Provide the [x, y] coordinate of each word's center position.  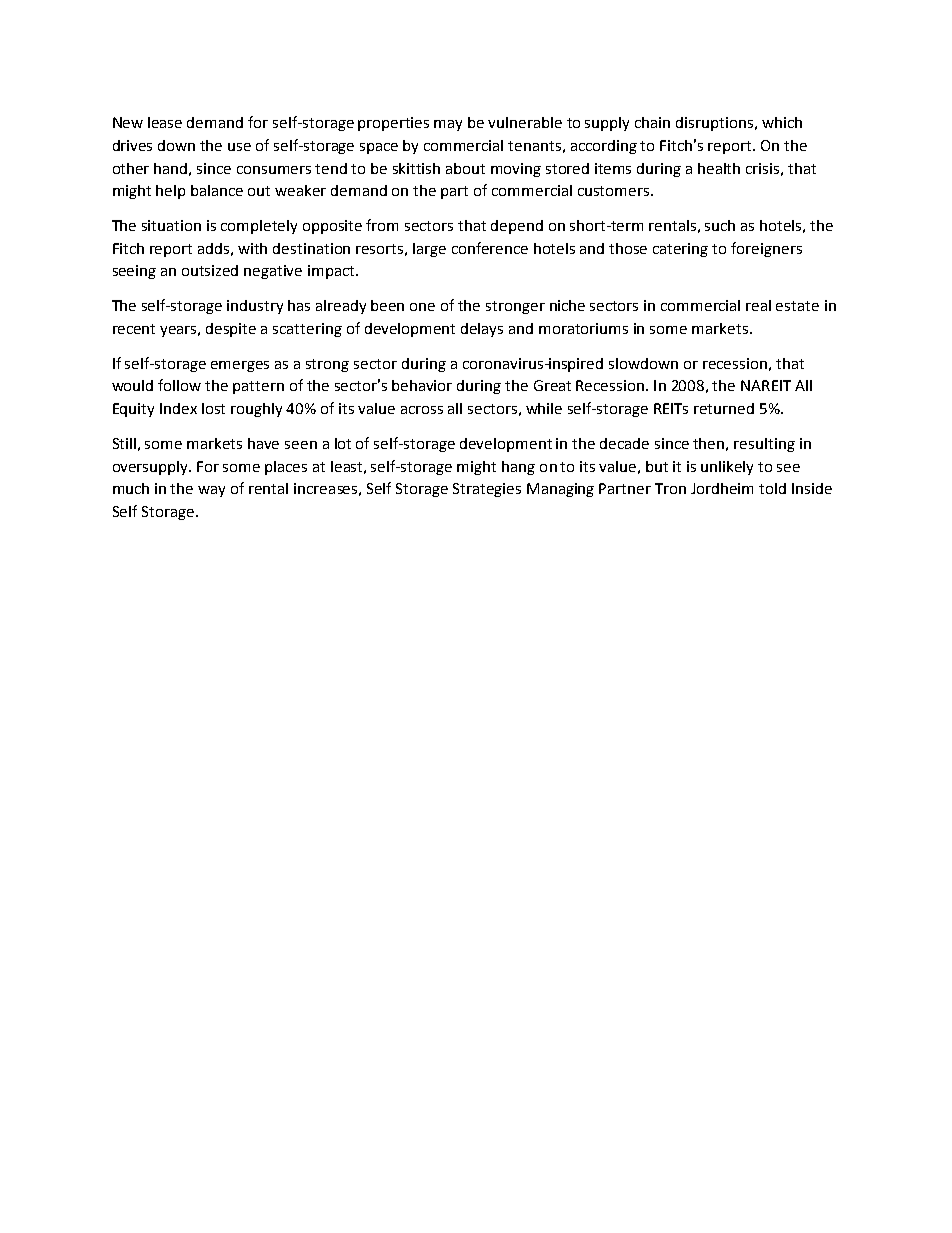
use [239, 147]
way [211, 491]
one [422, 307]
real [758, 305]
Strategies [487, 490]
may [448, 125]
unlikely [727, 468]
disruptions [714, 124]
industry [255, 307]
